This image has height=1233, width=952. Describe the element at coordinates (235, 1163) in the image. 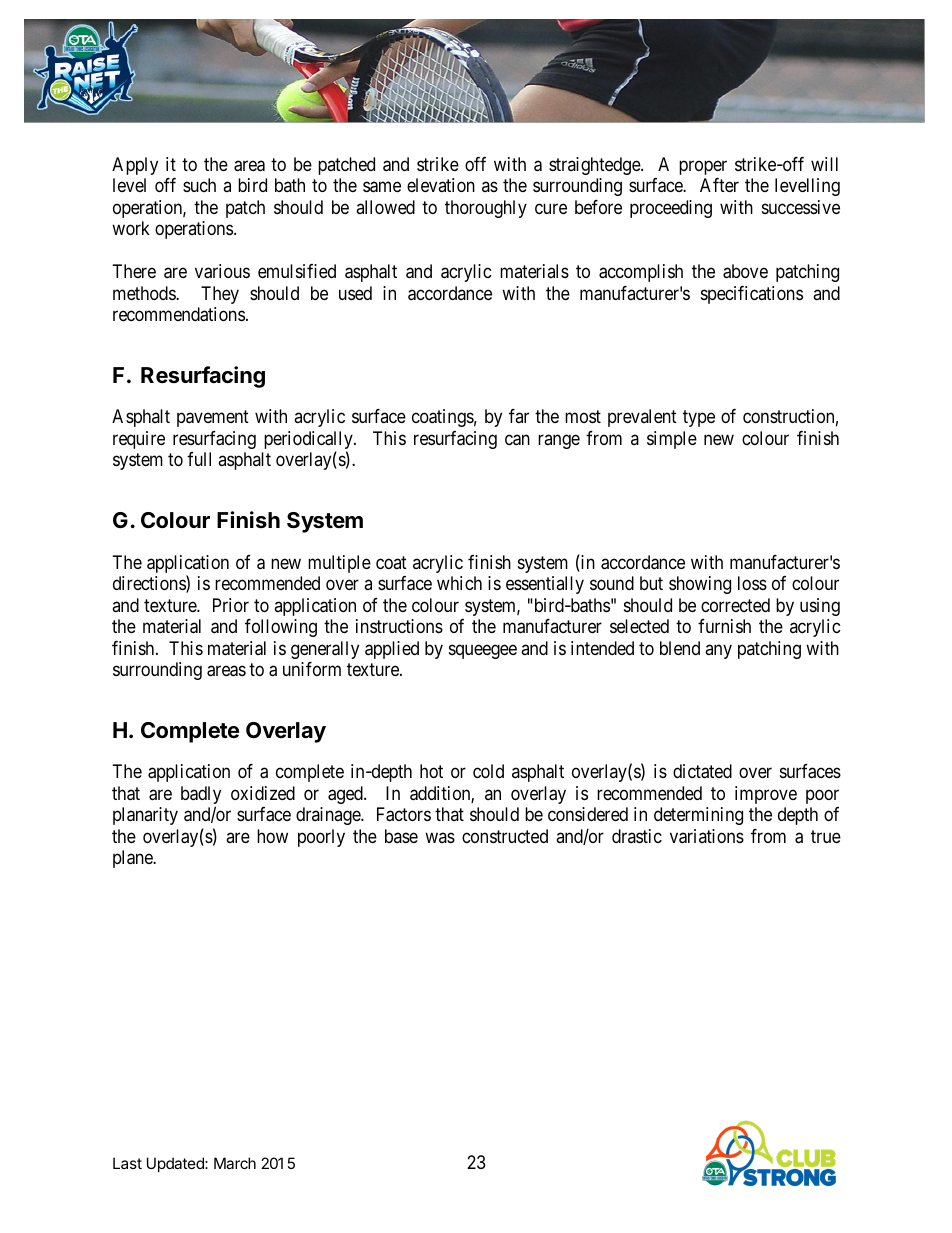

I see `March` at that location.
